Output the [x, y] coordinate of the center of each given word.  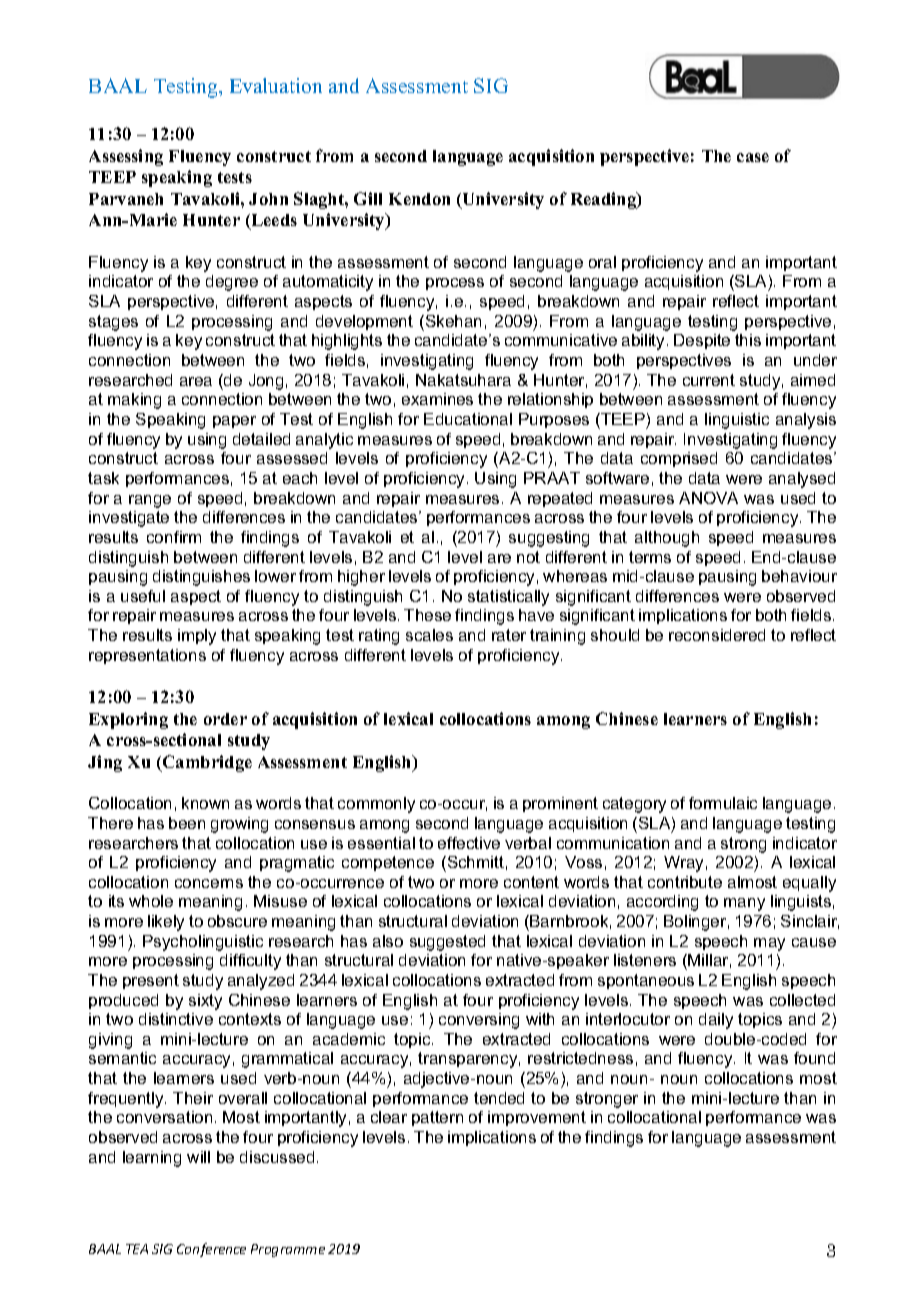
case [753, 157]
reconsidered [717, 635]
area [196, 381]
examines [437, 399]
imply [197, 637]
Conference [211, 1250]
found [814, 1058]
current [709, 380]
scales [429, 635]
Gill [368, 198]
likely [166, 923]
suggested [447, 943]
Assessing [126, 157]
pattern [437, 1118]
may [769, 944]
